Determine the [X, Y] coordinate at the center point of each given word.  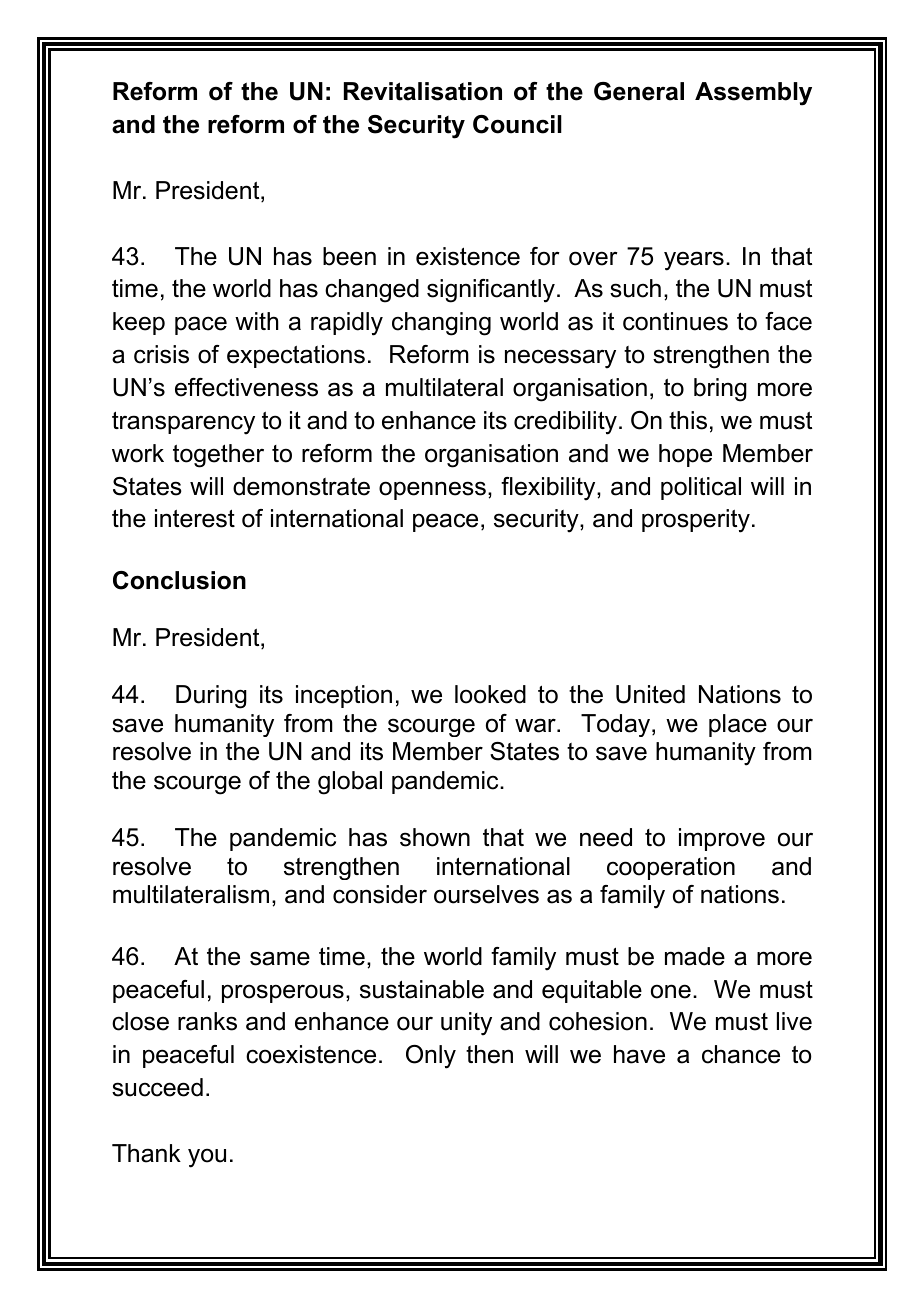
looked [490, 694]
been [349, 256]
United [650, 694]
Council [517, 124]
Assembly [753, 94]
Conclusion [179, 580]
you [207, 1158]
